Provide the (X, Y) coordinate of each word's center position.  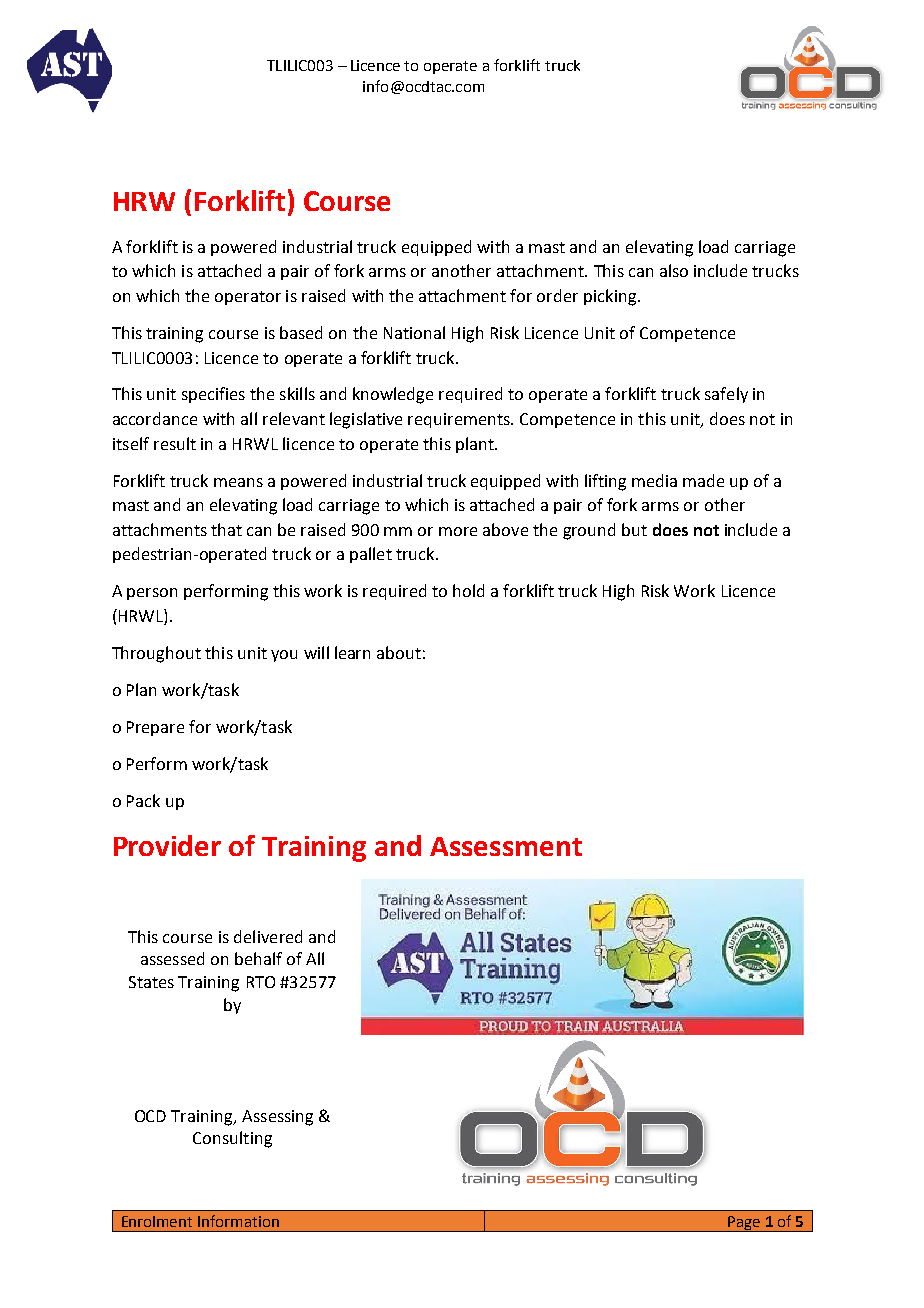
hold (468, 590)
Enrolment (157, 1221)
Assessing (277, 1118)
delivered (268, 936)
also (674, 270)
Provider (167, 845)
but (634, 529)
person (152, 594)
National (414, 332)
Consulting (232, 1139)
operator (248, 298)
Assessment (506, 846)
